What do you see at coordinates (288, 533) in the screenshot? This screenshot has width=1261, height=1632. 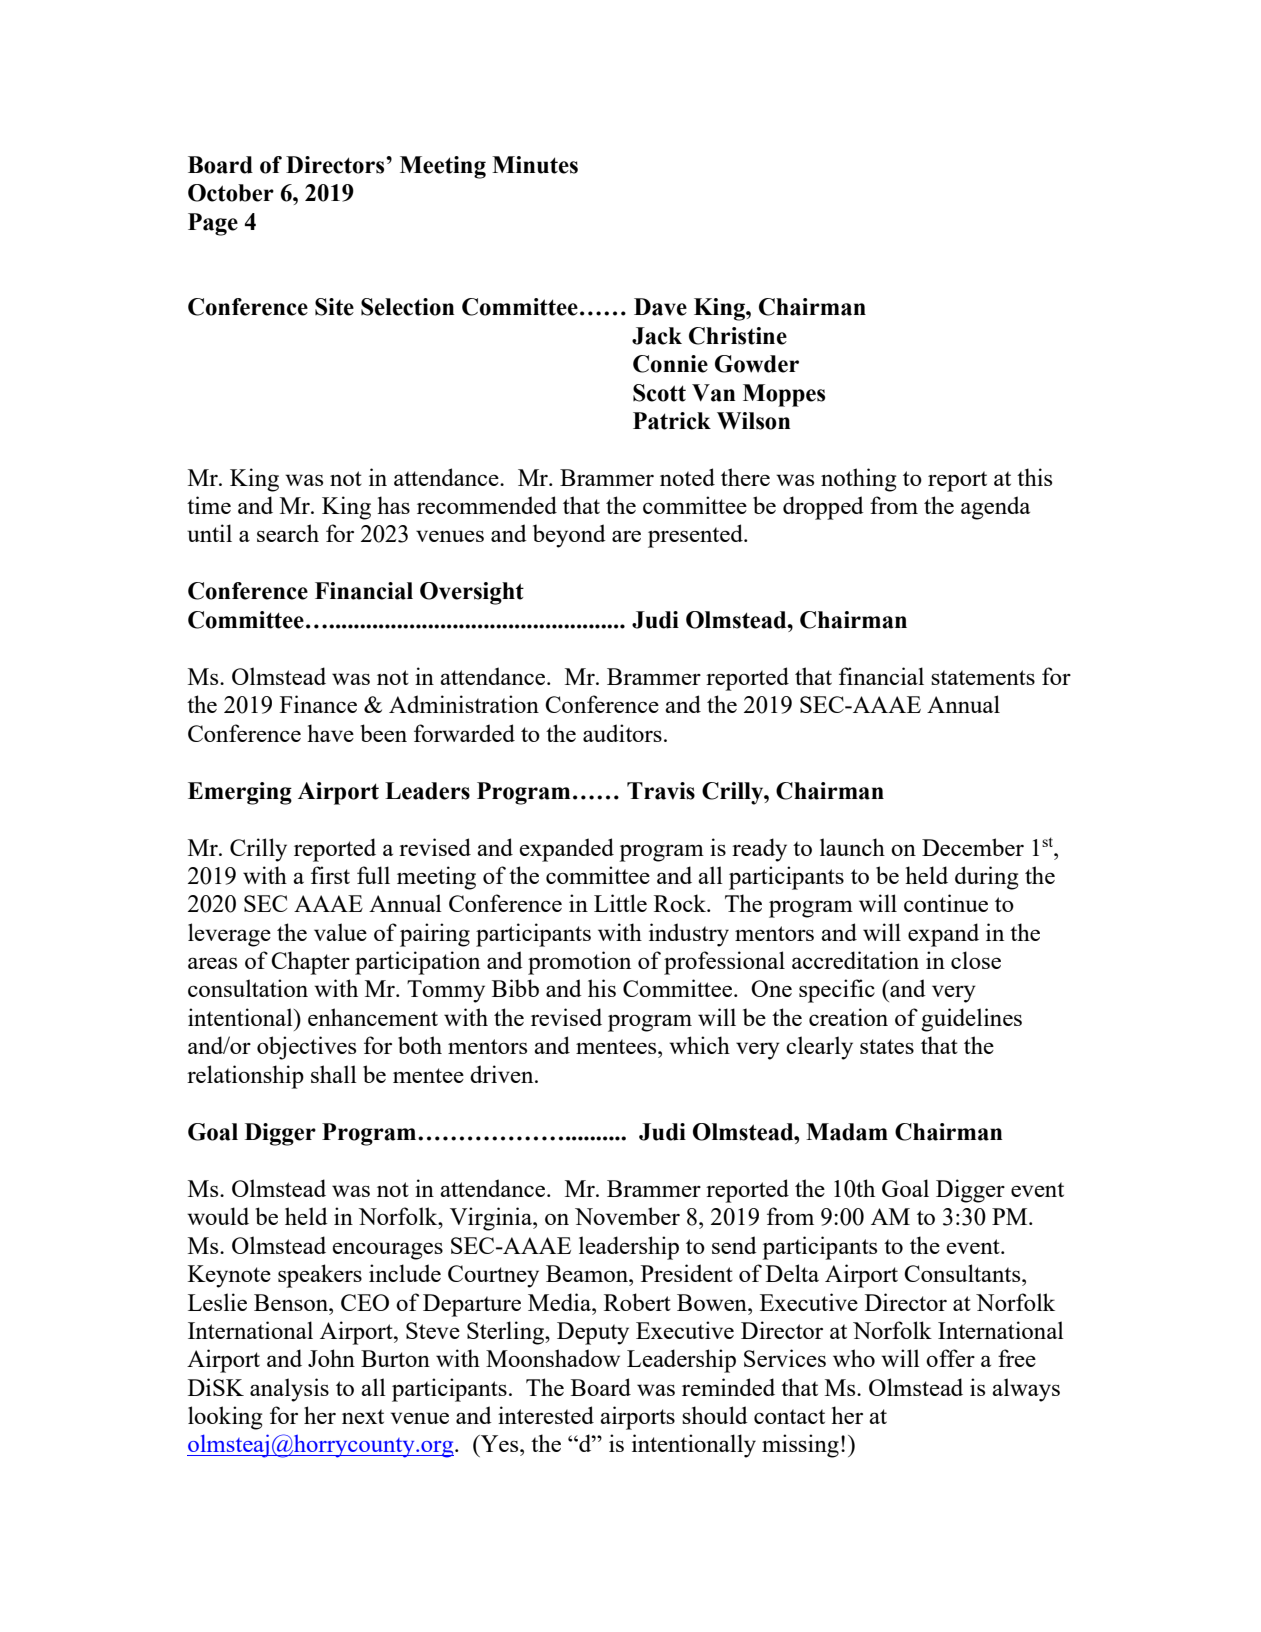 I see `search` at bounding box center [288, 533].
